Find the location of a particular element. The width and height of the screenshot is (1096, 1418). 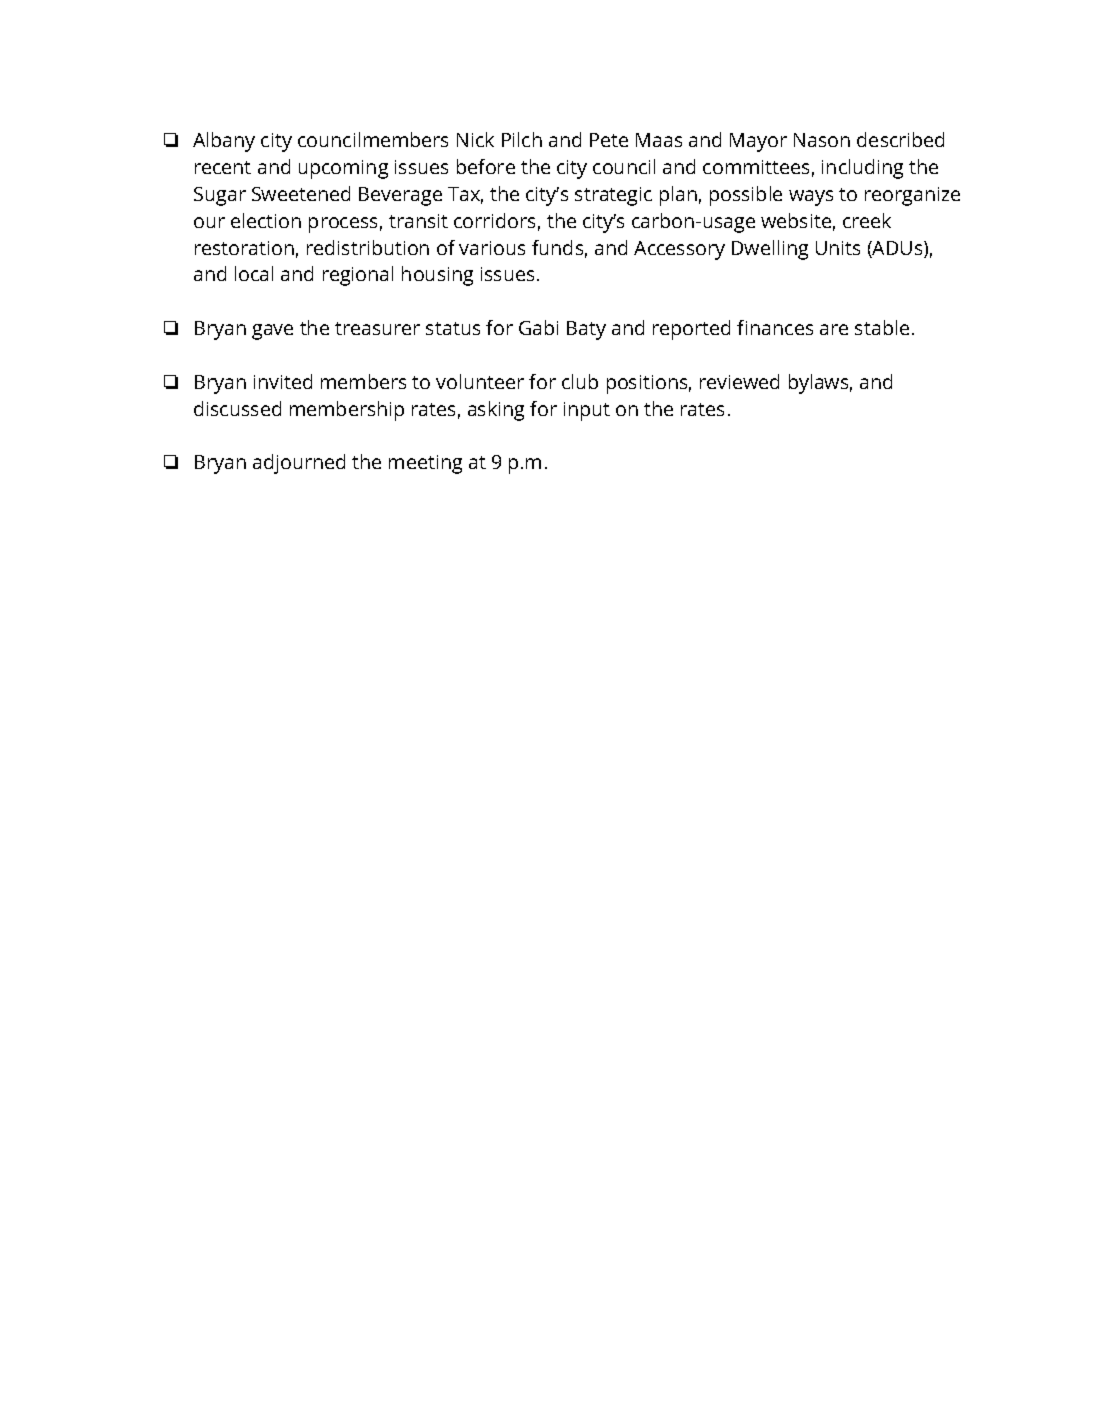

regional is located at coordinates (358, 276).
